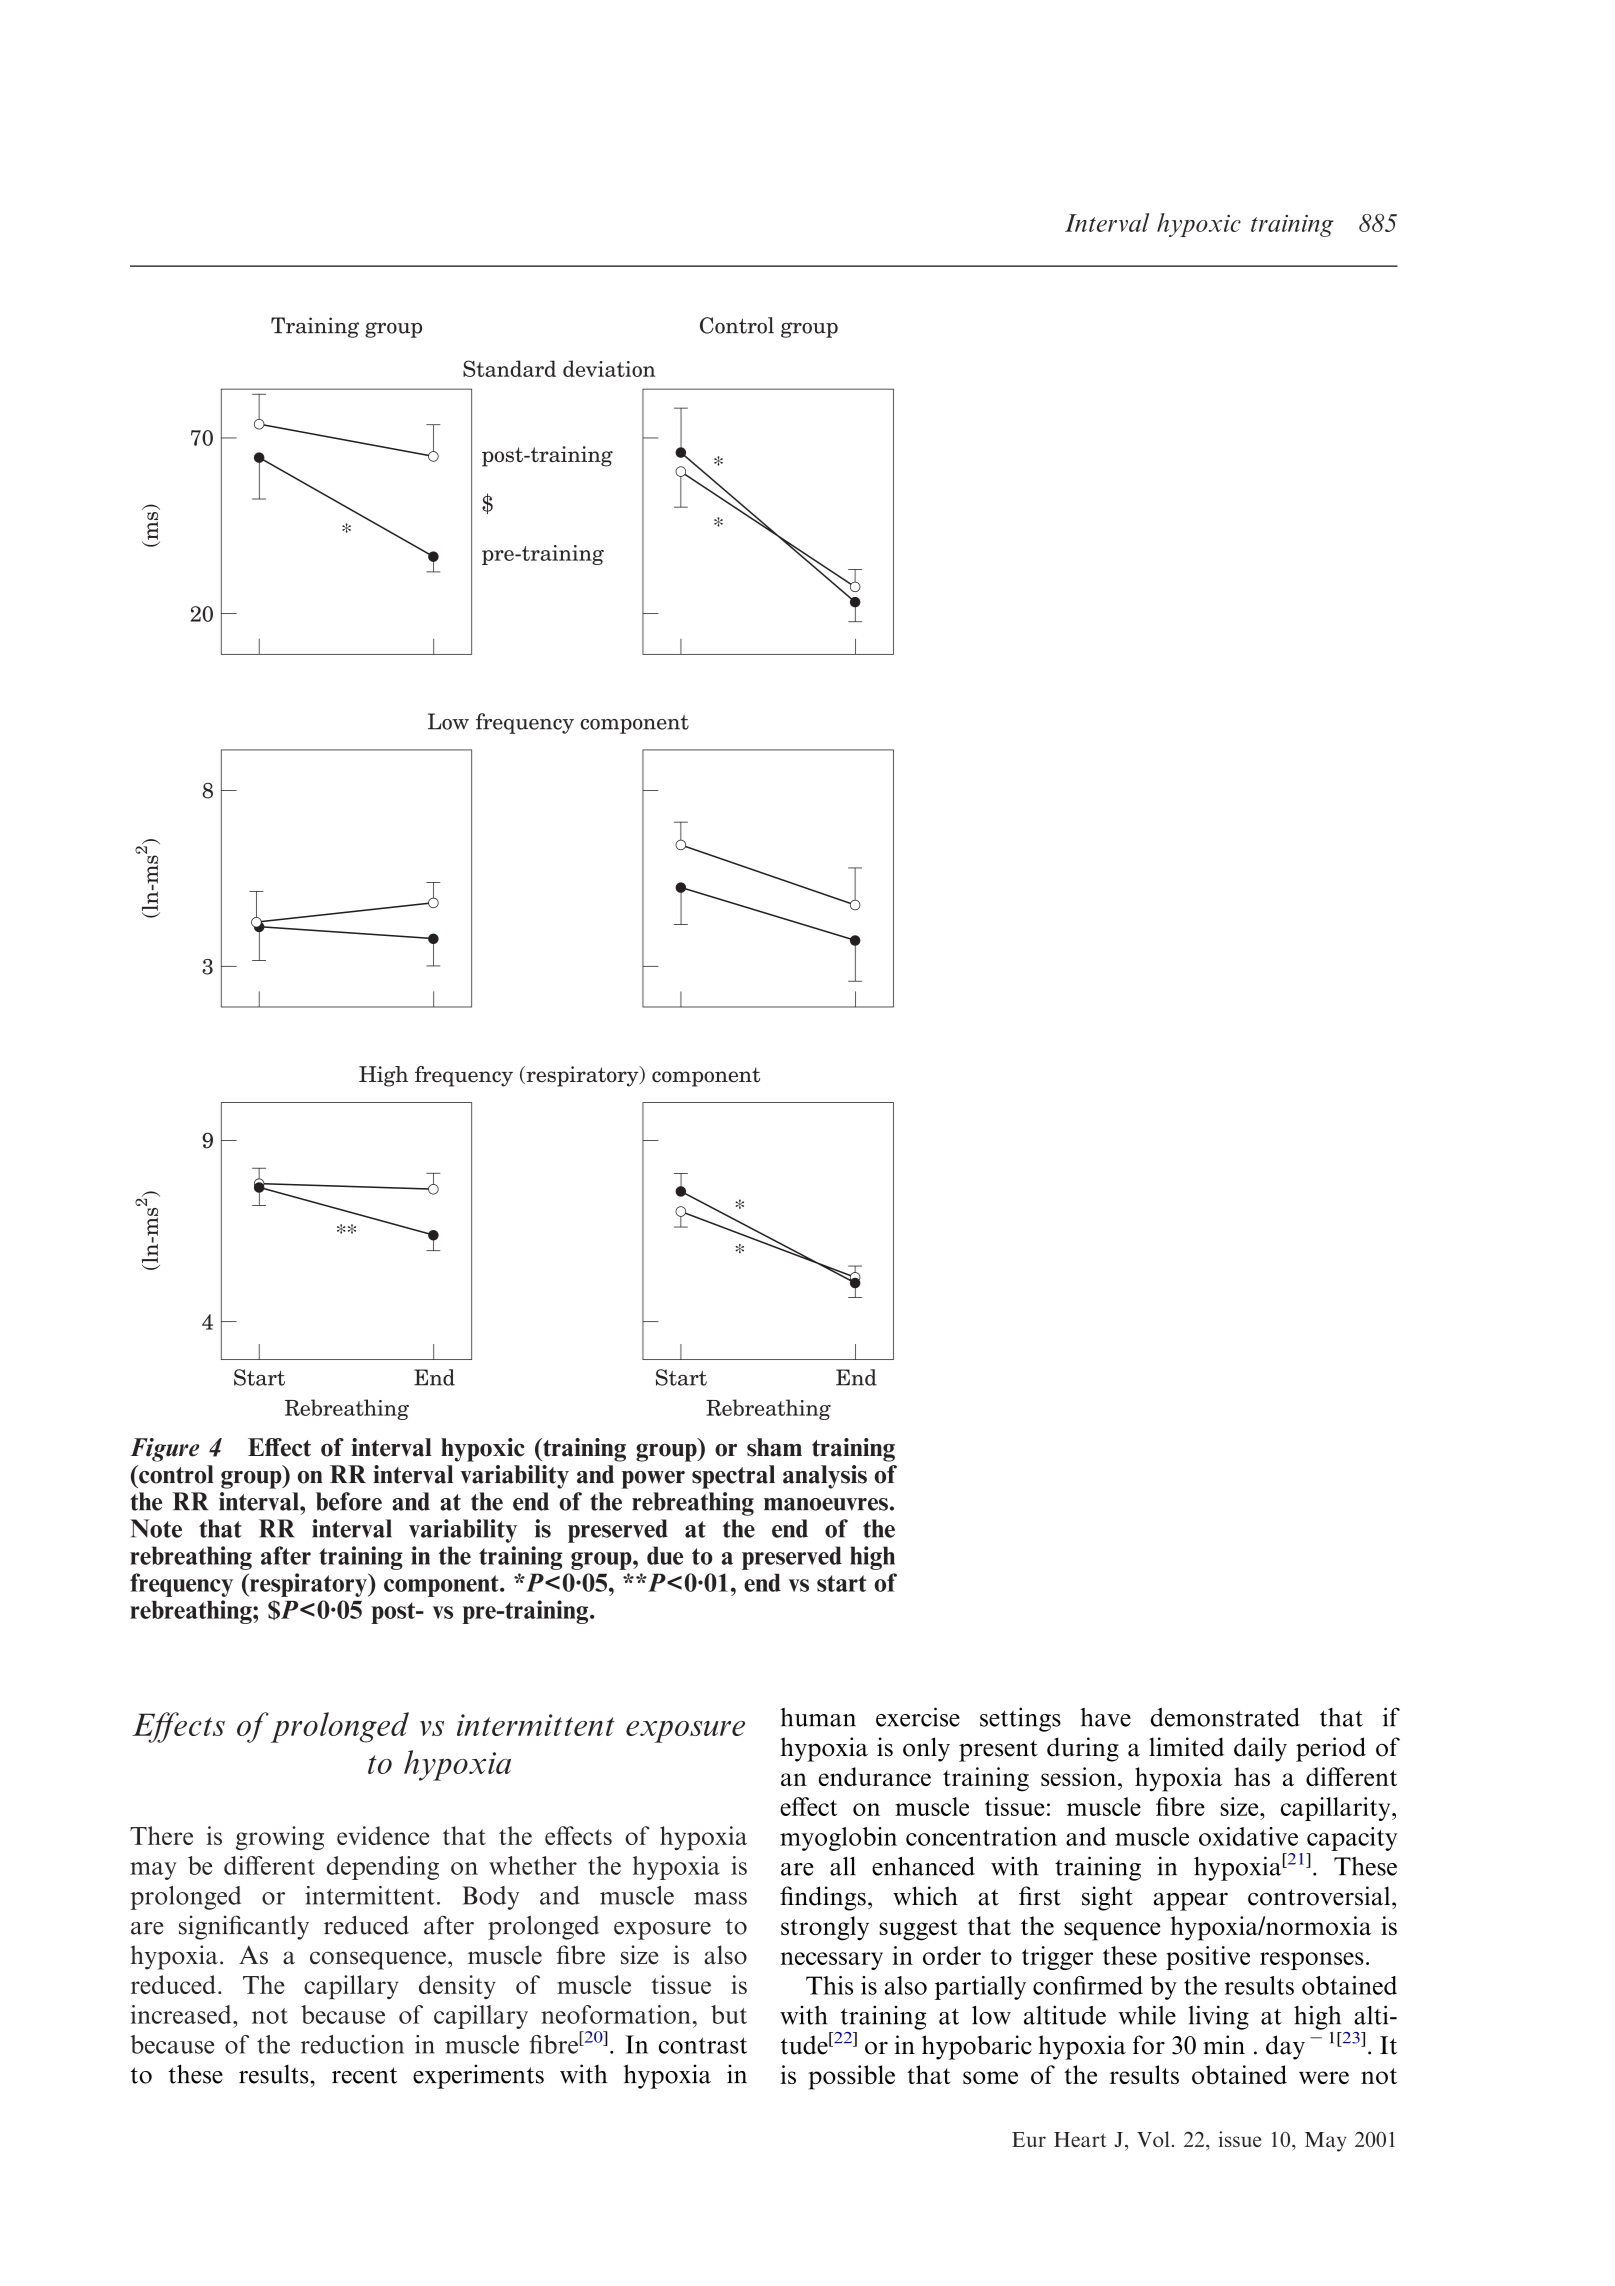 The width and height of the document is (1615, 2286). What do you see at coordinates (165, 1450) in the document?
I see `Figure` at bounding box center [165, 1450].
